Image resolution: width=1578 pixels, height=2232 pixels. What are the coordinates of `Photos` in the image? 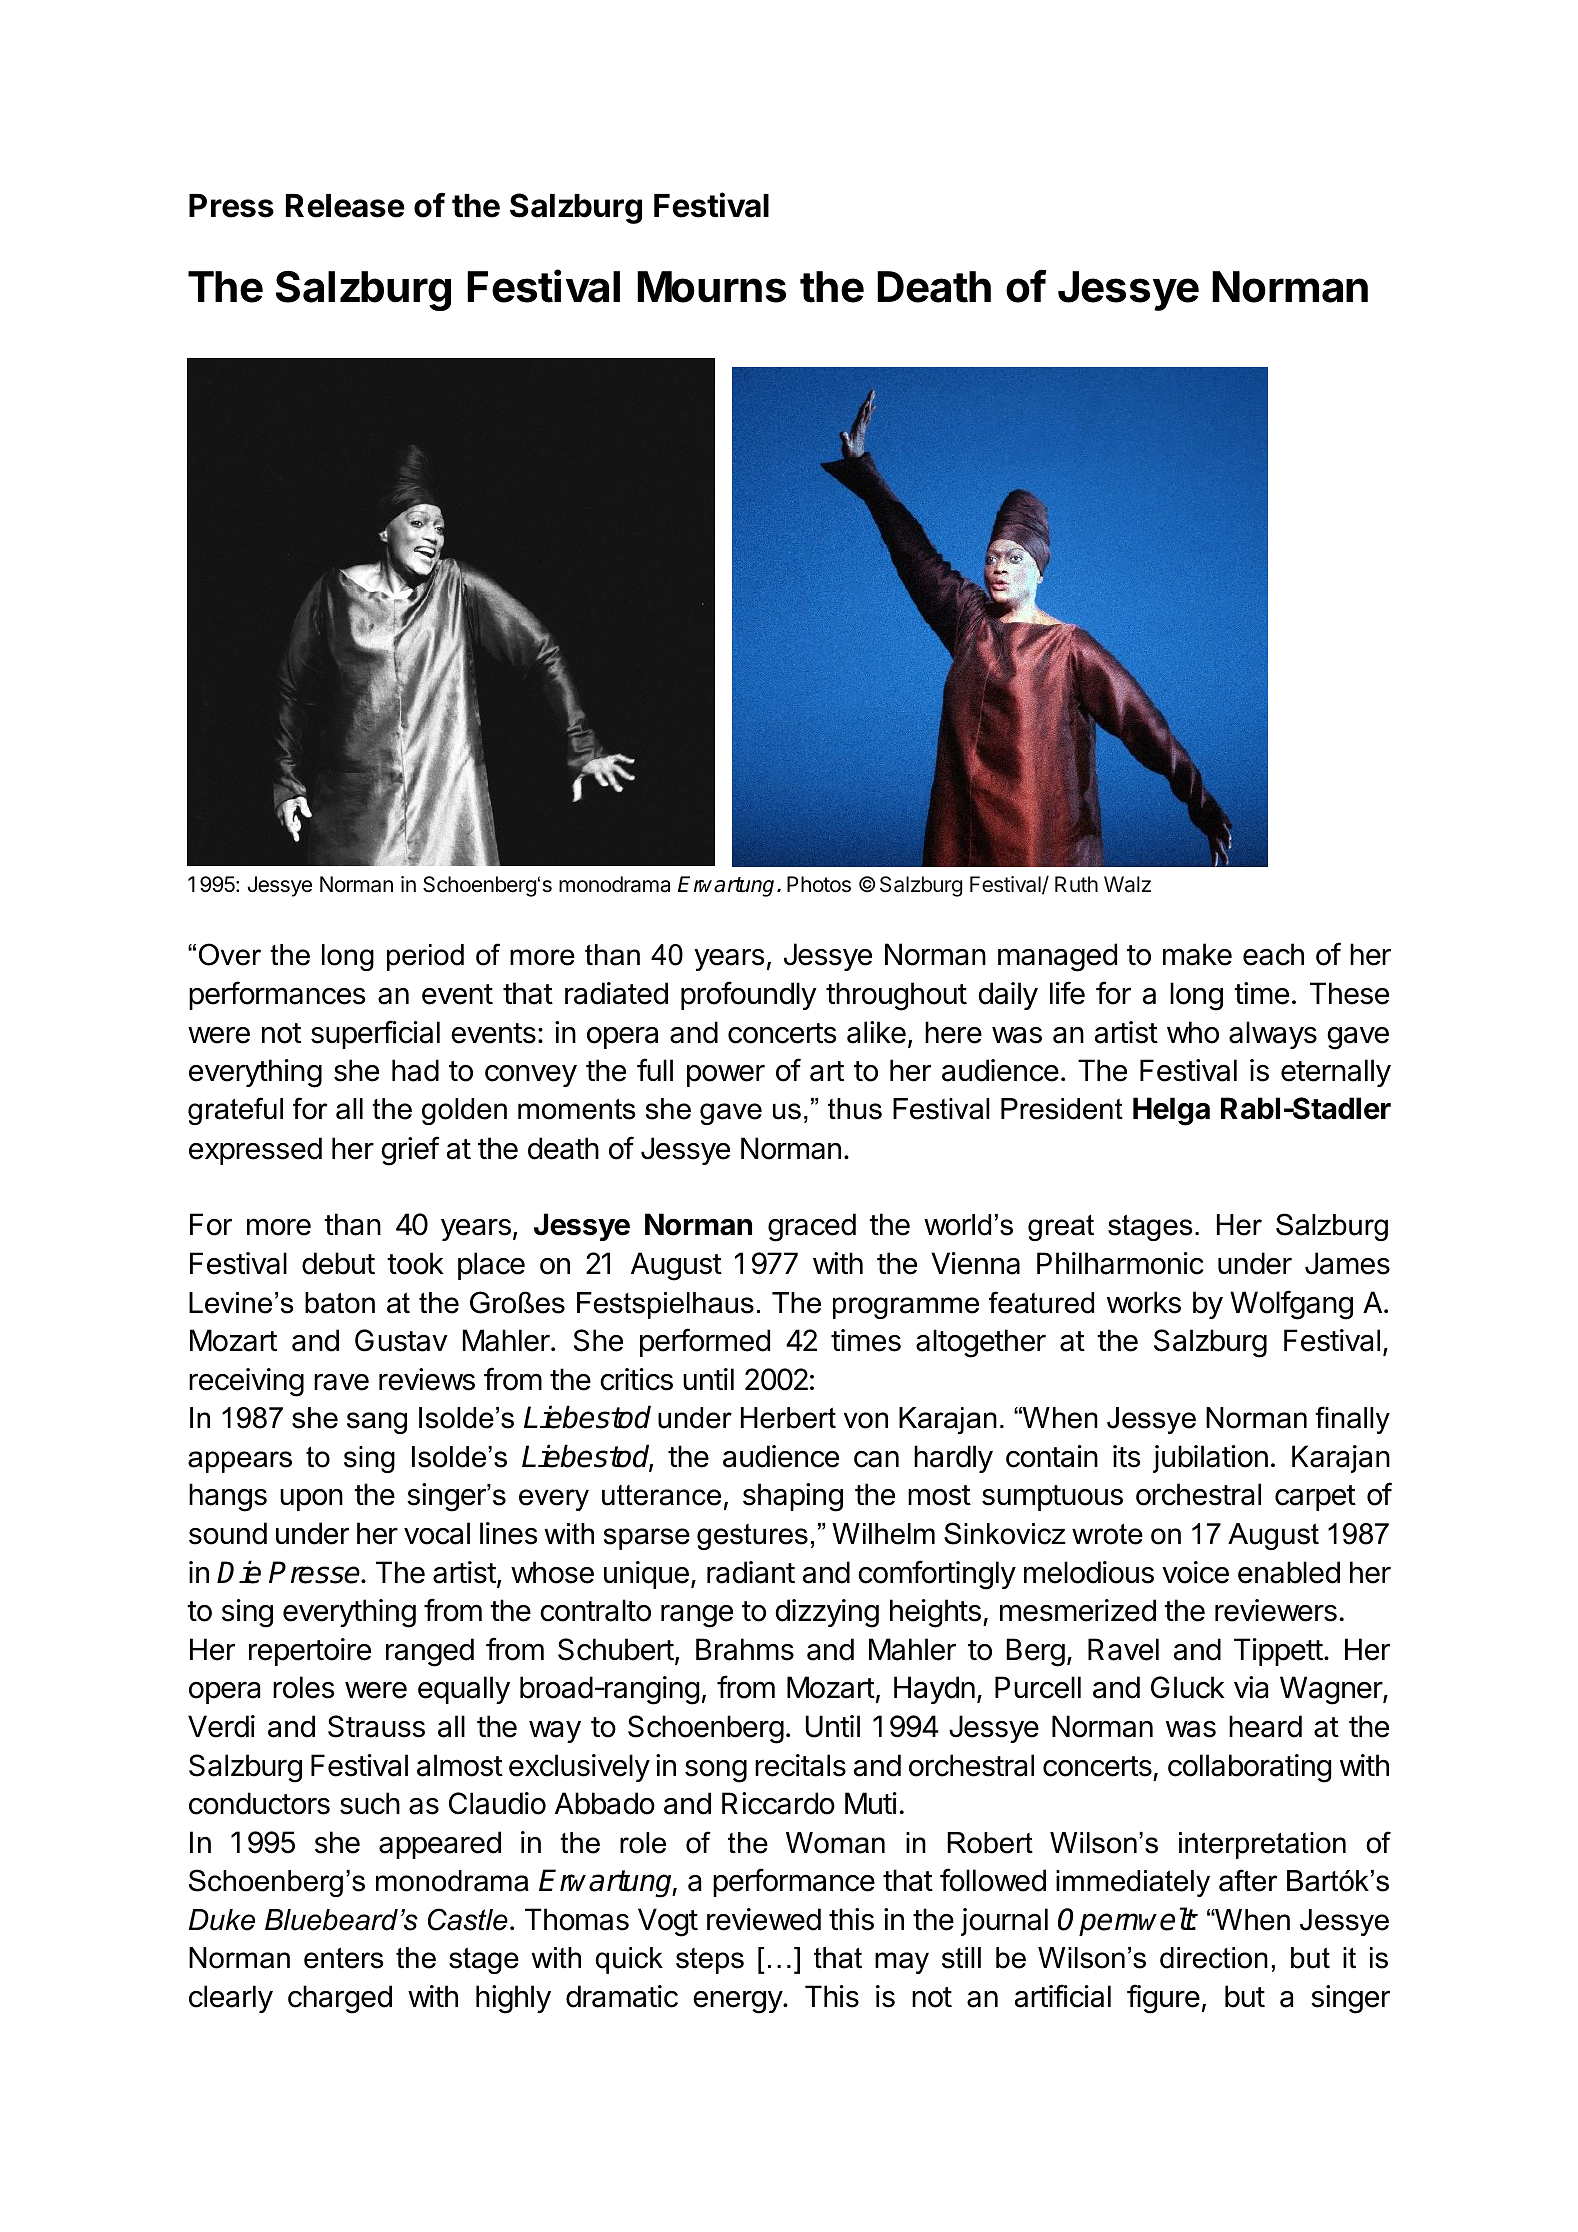 It's located at (819, 884).
